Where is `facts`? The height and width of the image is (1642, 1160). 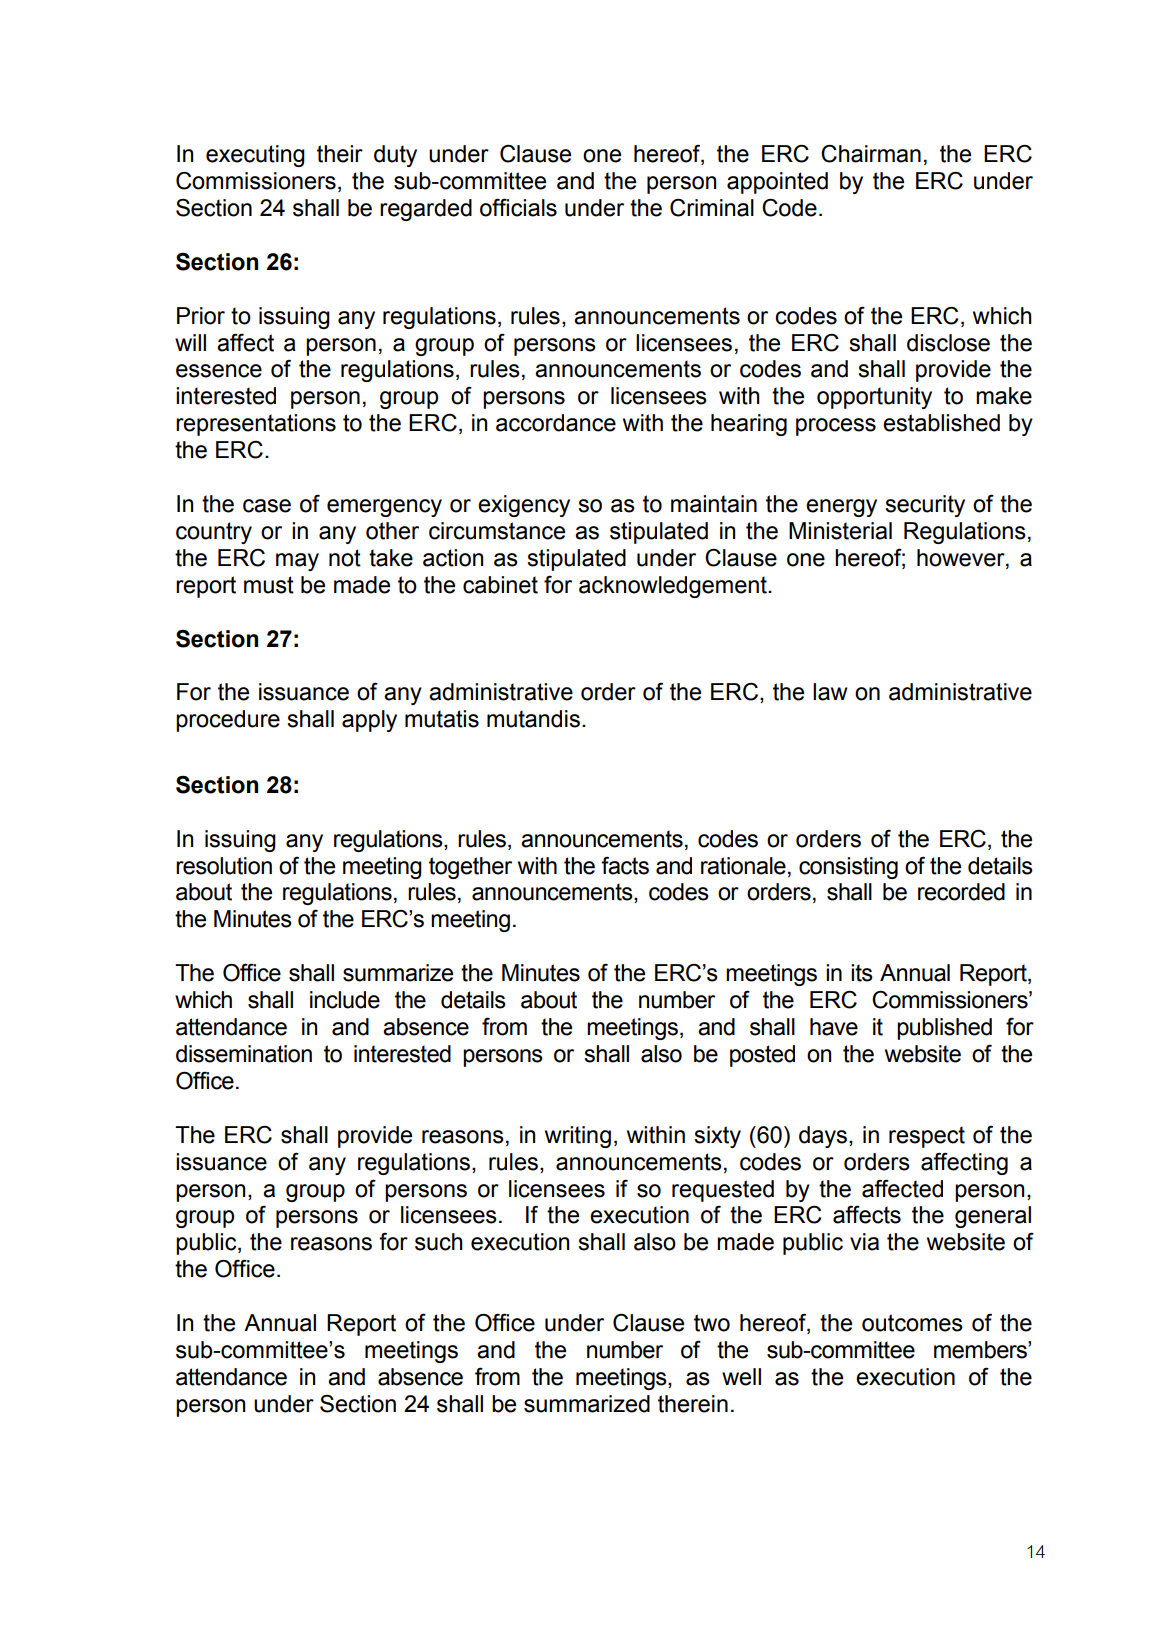 facts is located at coordinates (625, 866).
